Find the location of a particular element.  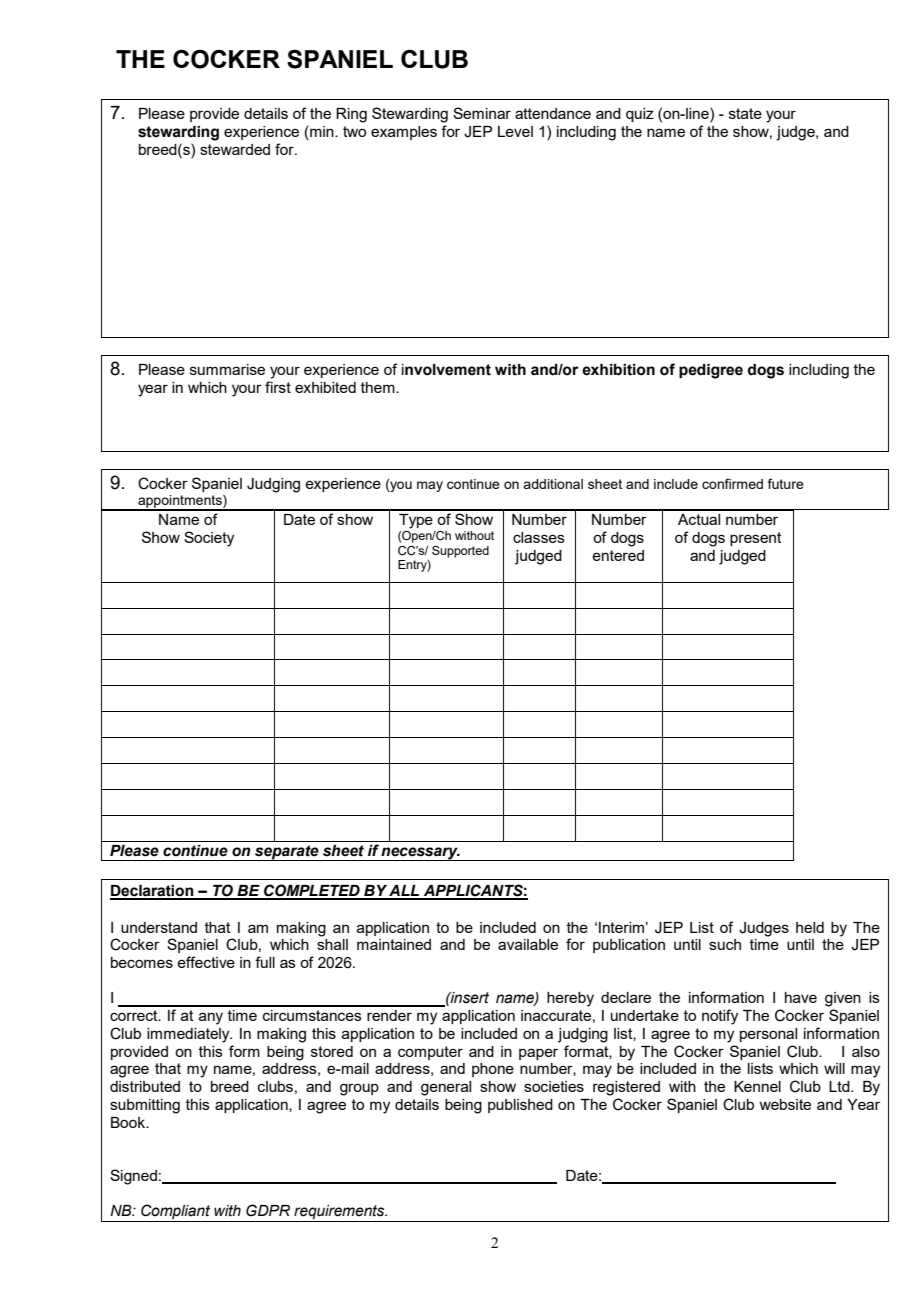

held is located at coordinates (810, 927).
